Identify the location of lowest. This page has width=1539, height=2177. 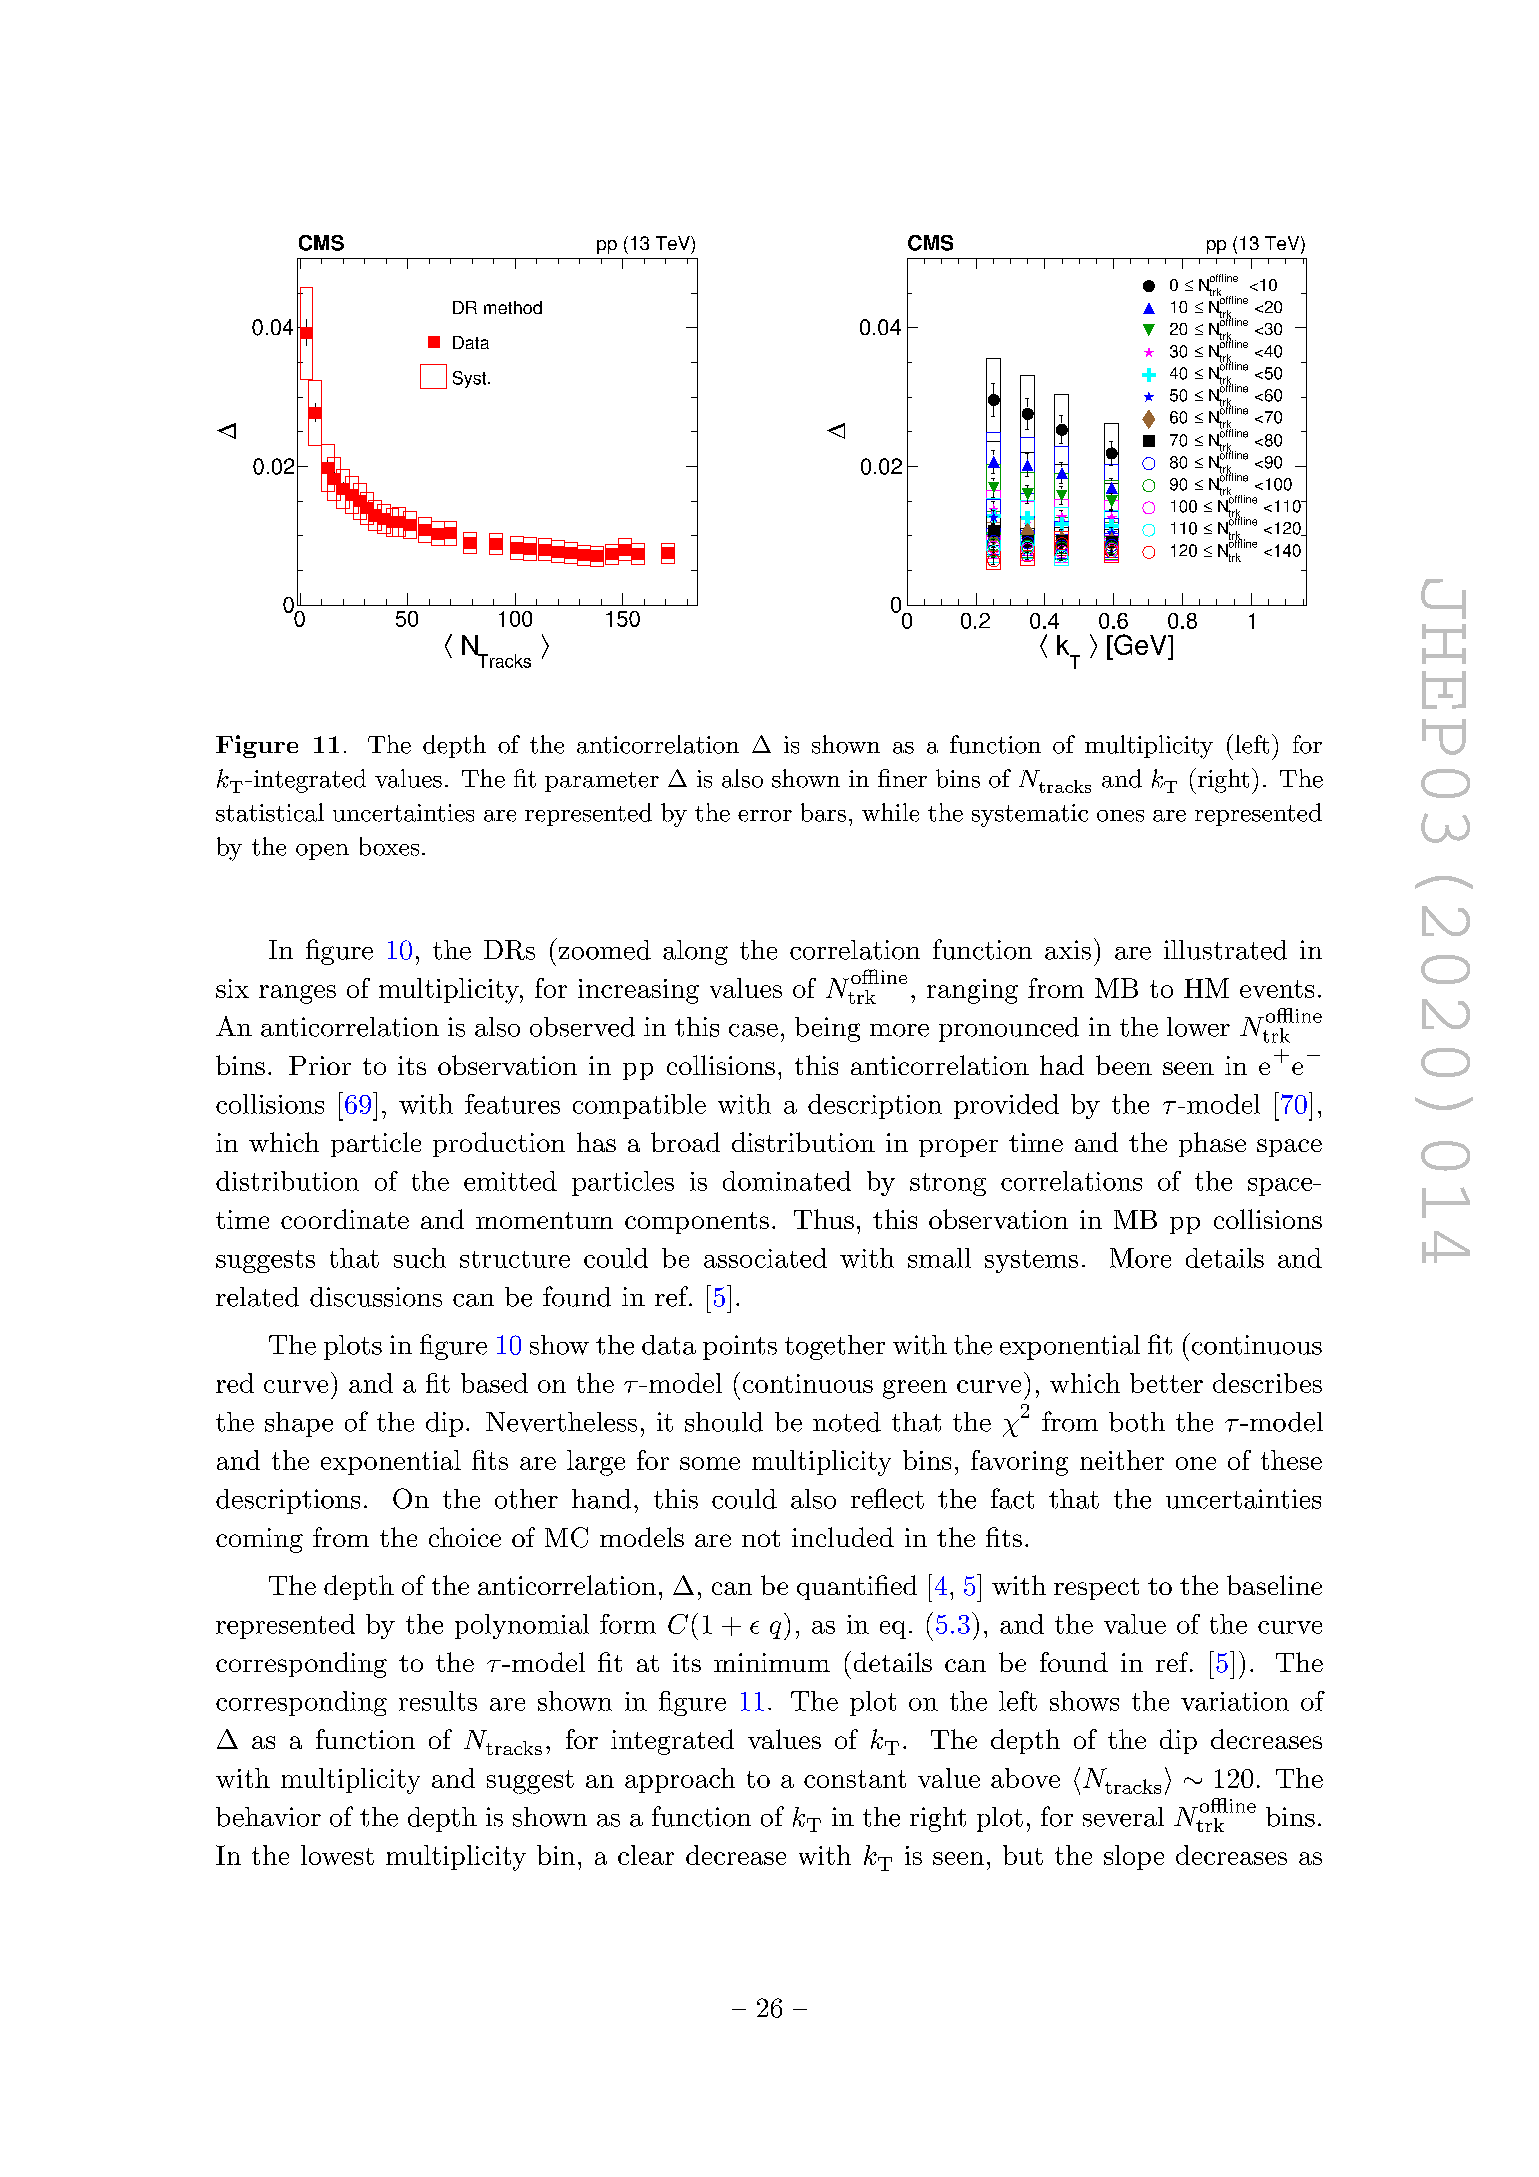
(337, 1855).
